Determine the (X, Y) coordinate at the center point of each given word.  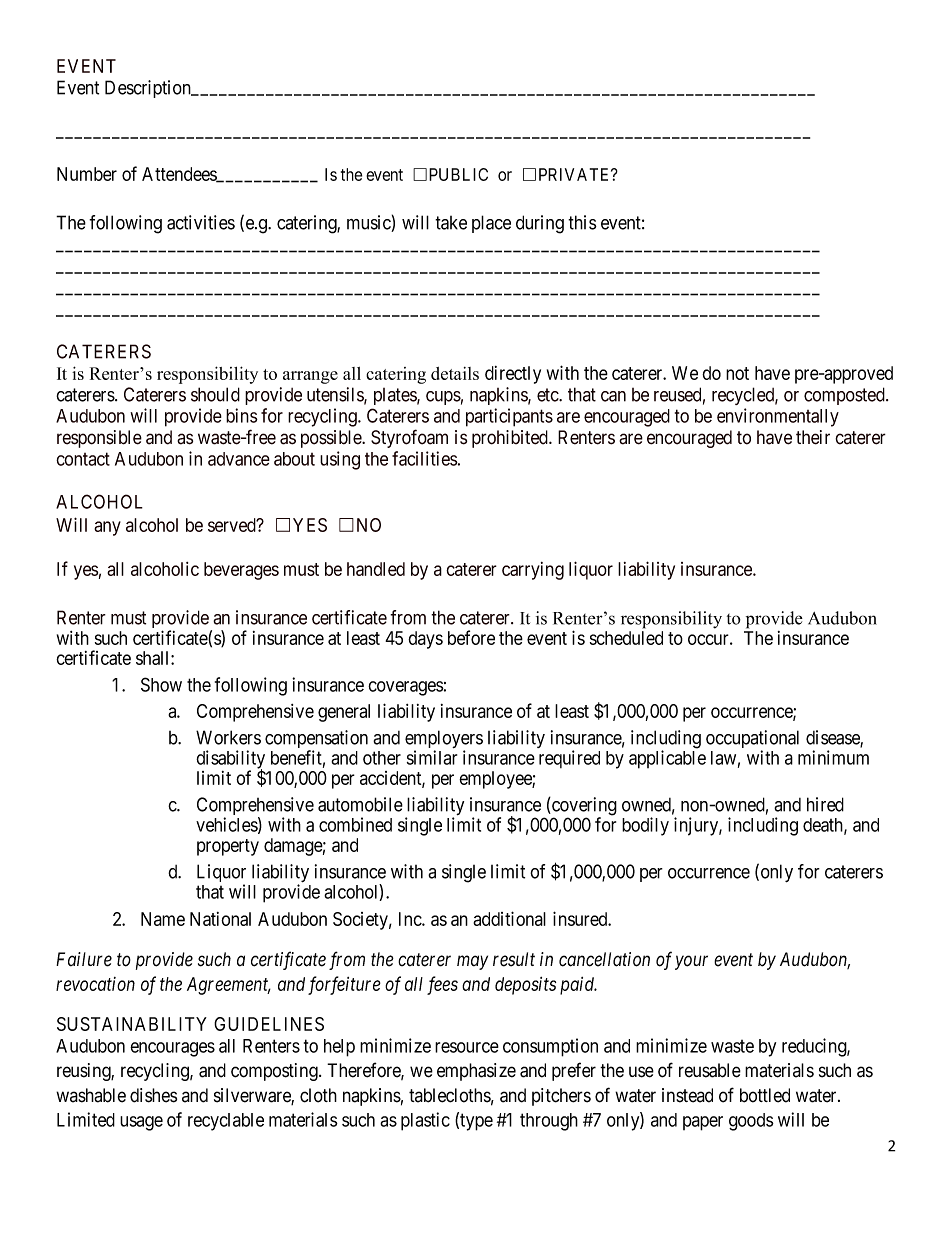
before (471, 637)
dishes (153, 1095)
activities (201, 222)
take (451, 223)
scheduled (626, 638)
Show (161, 684)
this (582, 222)
